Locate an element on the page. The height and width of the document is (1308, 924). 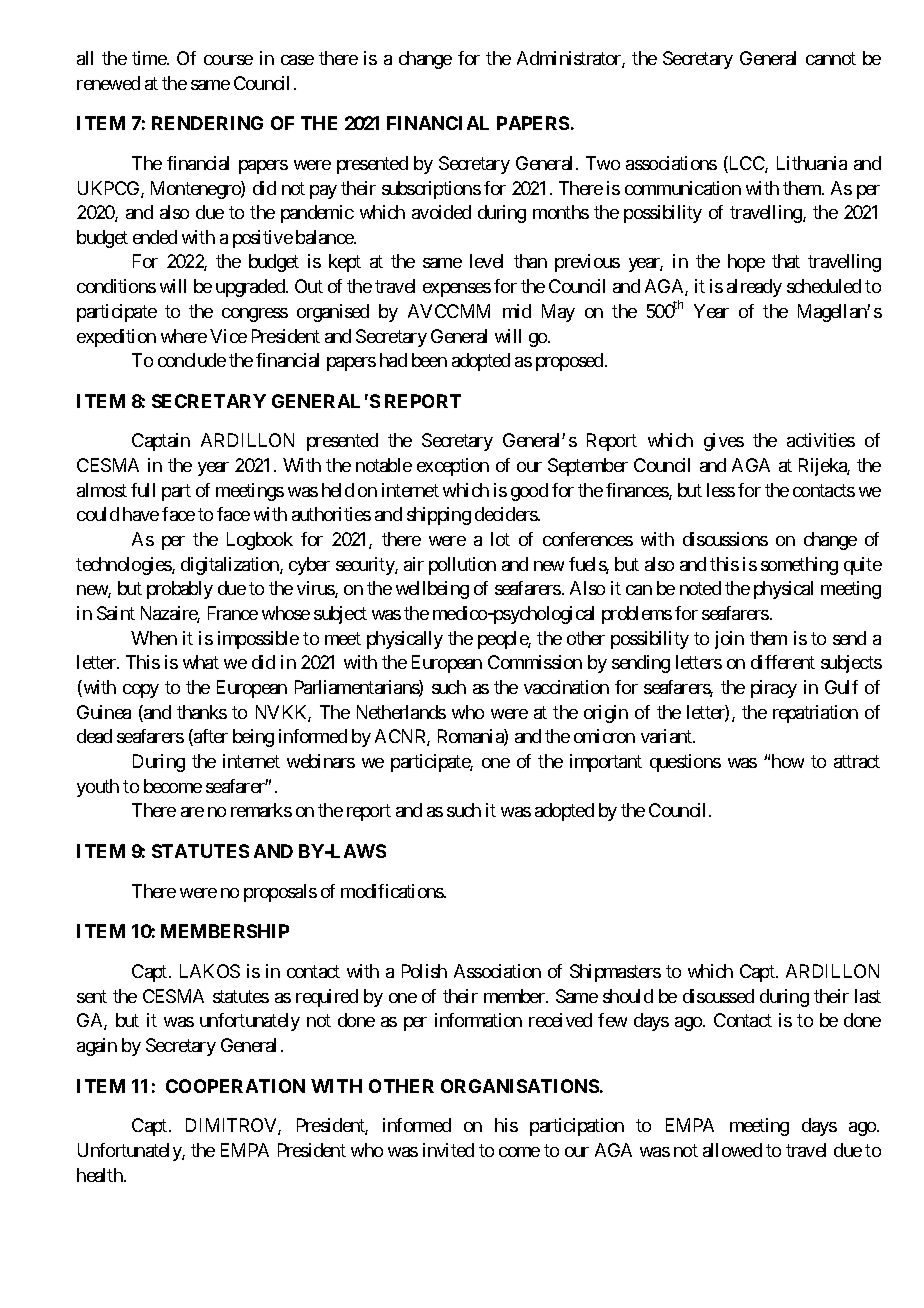
where is located at coordinates (184, 336).
